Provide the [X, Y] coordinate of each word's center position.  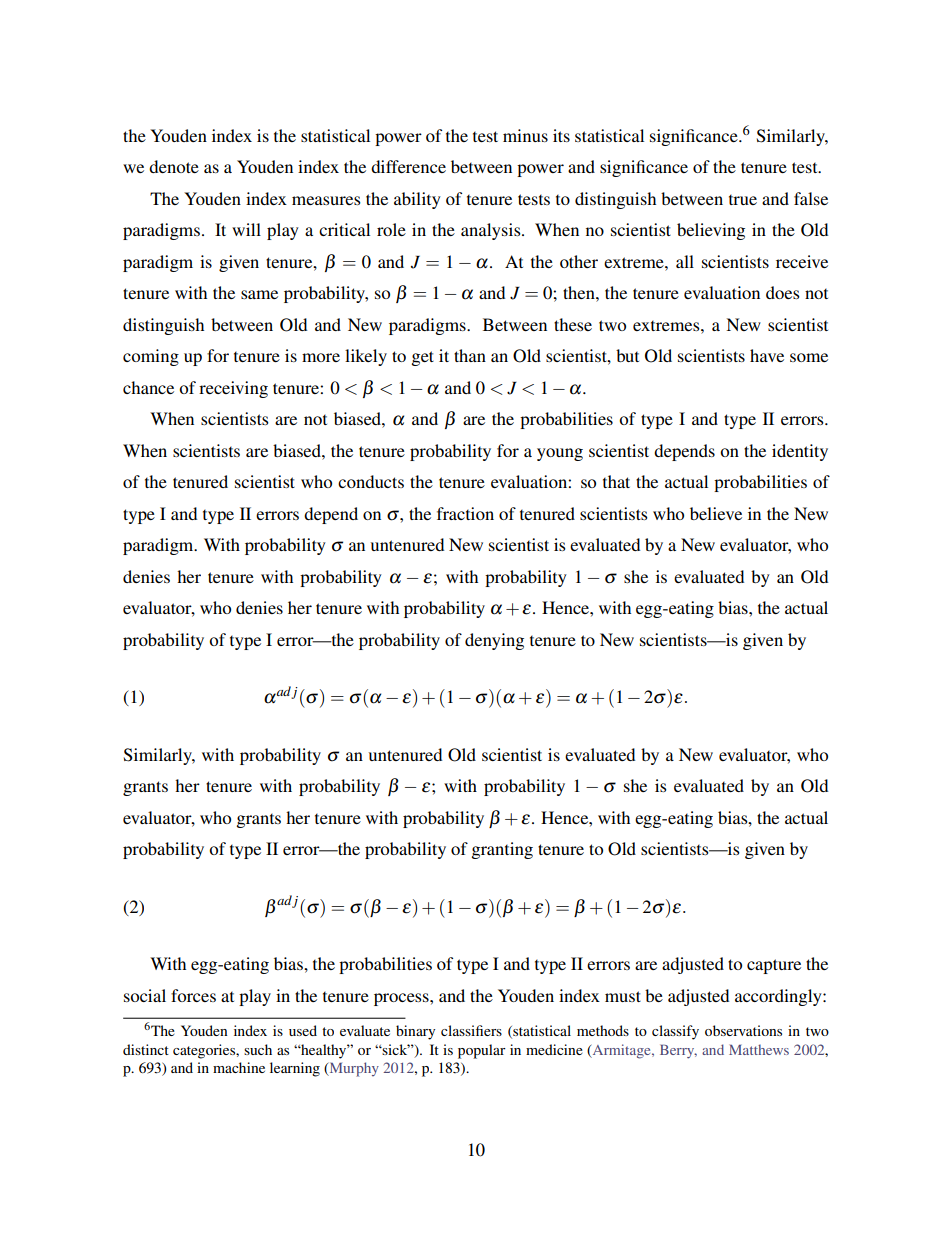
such [258, 1049]
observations [743, 1030]
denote [174, 166]
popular [482, 1051]
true [743, 200]
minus [525, 135]
